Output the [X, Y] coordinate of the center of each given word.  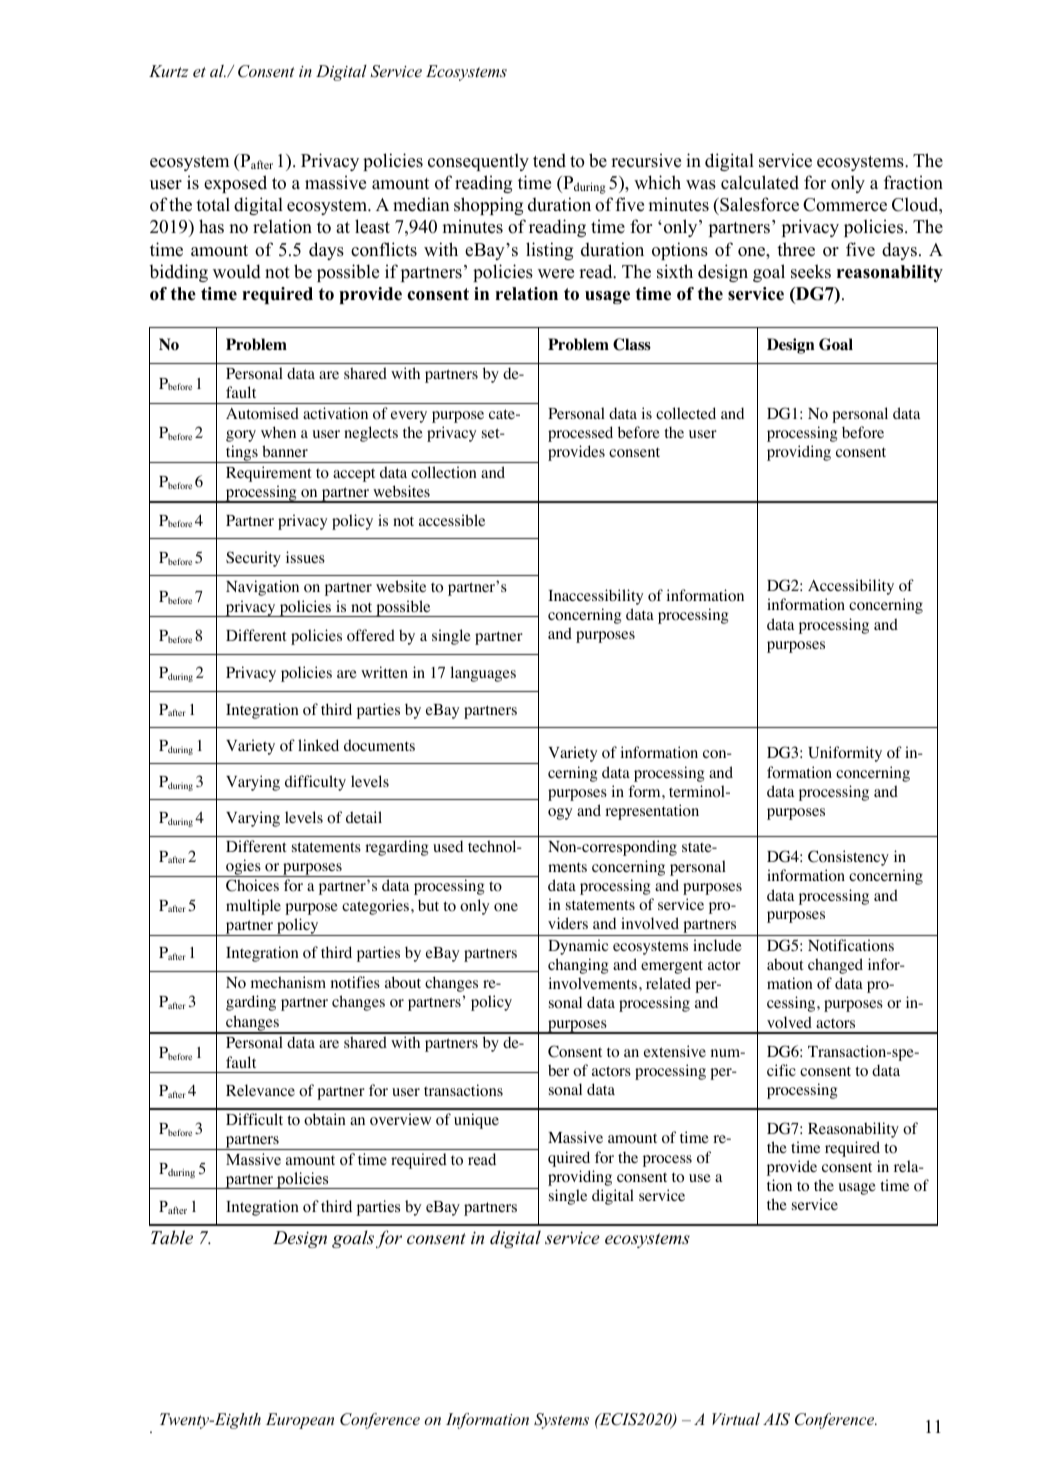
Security [253, 559]
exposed [235, 184]
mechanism [288, 982]
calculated [760, 182]
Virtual [736, 1419]
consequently [478, 162]
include [717, 945]
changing [578, 966]
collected [686, 413]
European [300, 1421]
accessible [452, 520]
